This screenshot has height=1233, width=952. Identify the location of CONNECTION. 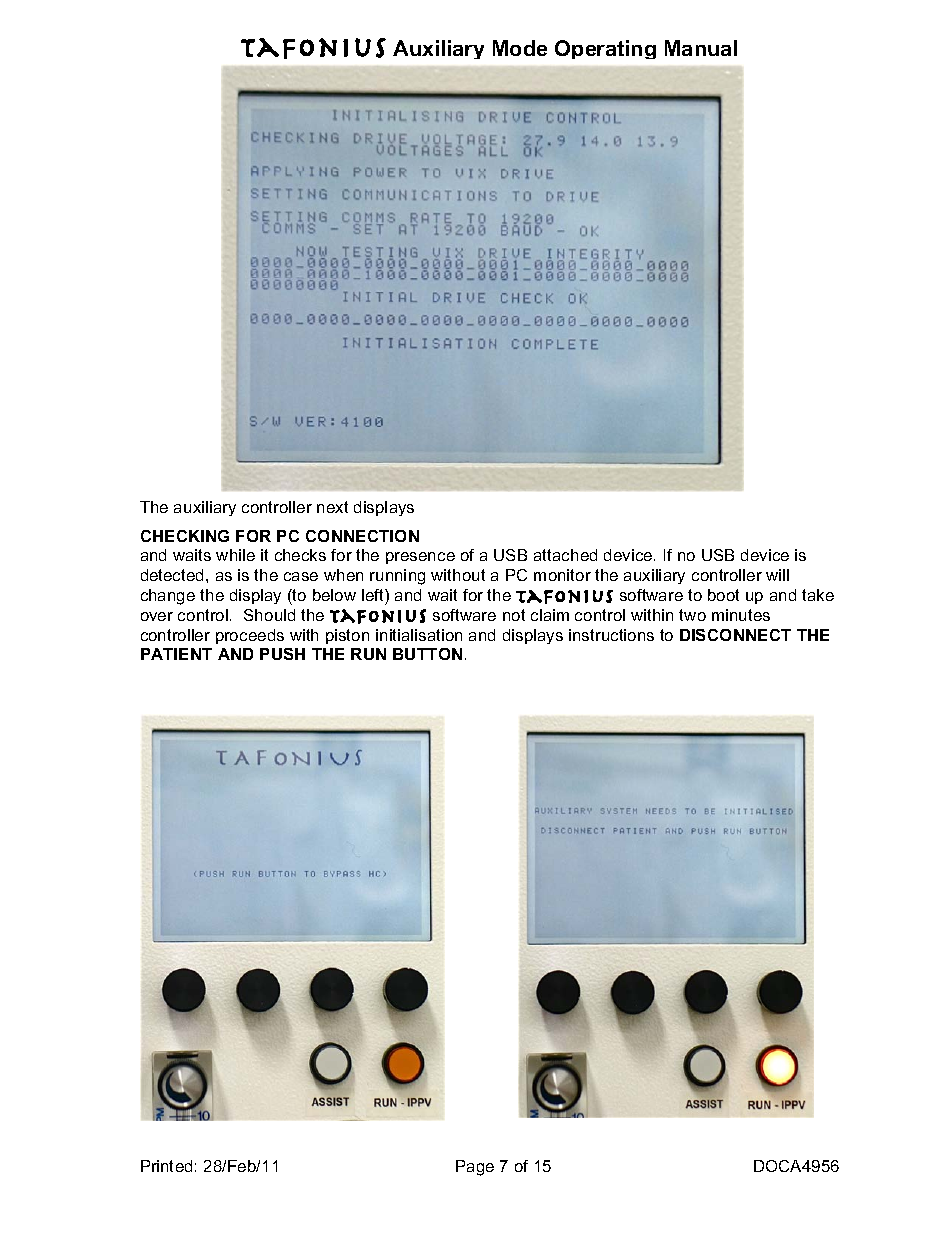
(362, 536).
